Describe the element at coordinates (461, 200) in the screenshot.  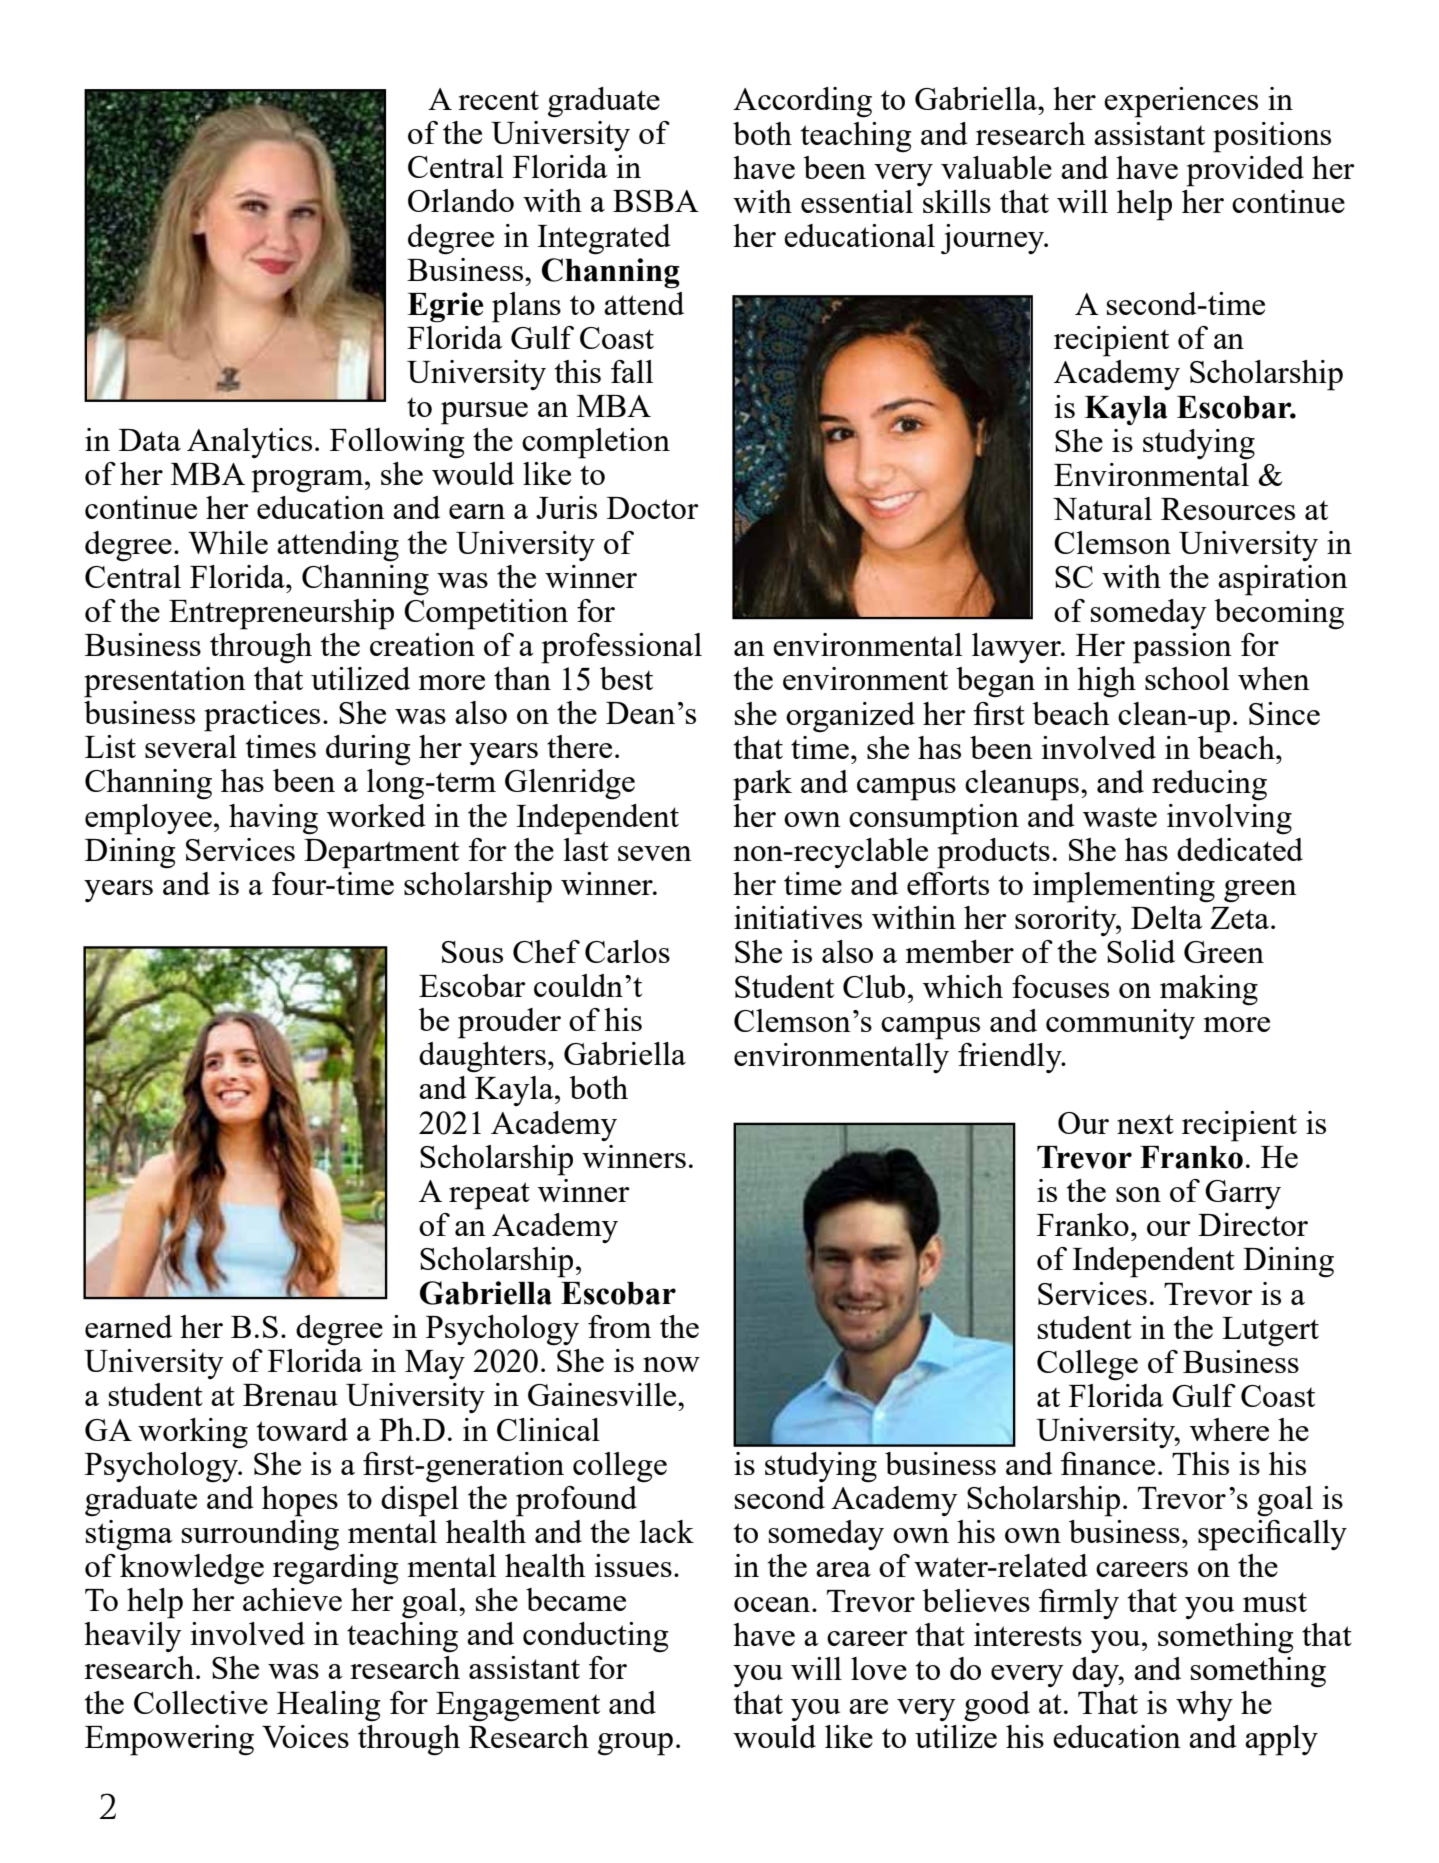
I see `Orlando` at that location.
